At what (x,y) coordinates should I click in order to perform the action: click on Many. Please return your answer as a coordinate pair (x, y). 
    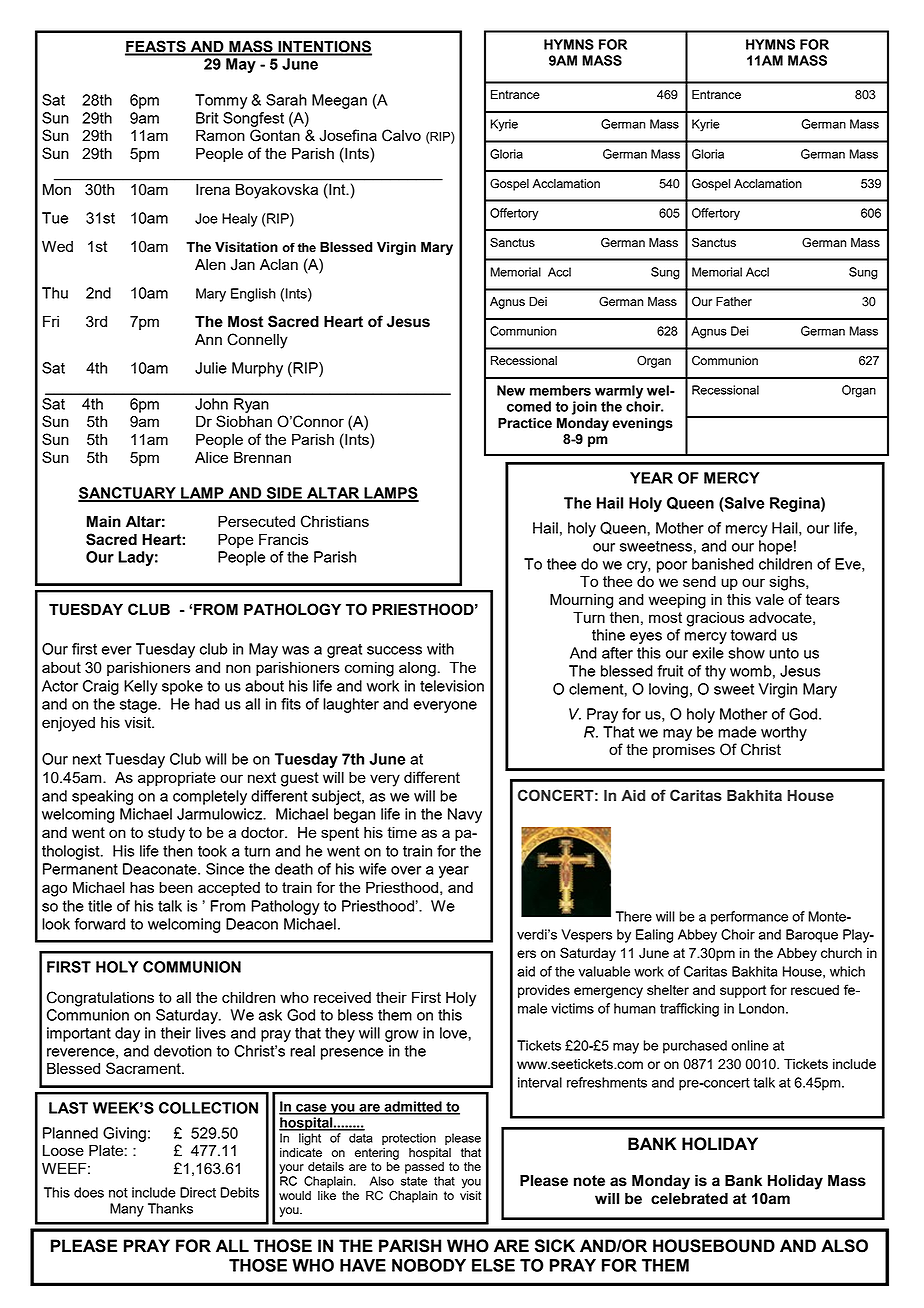
    Looking at the image, I should click on (127, 1210).
